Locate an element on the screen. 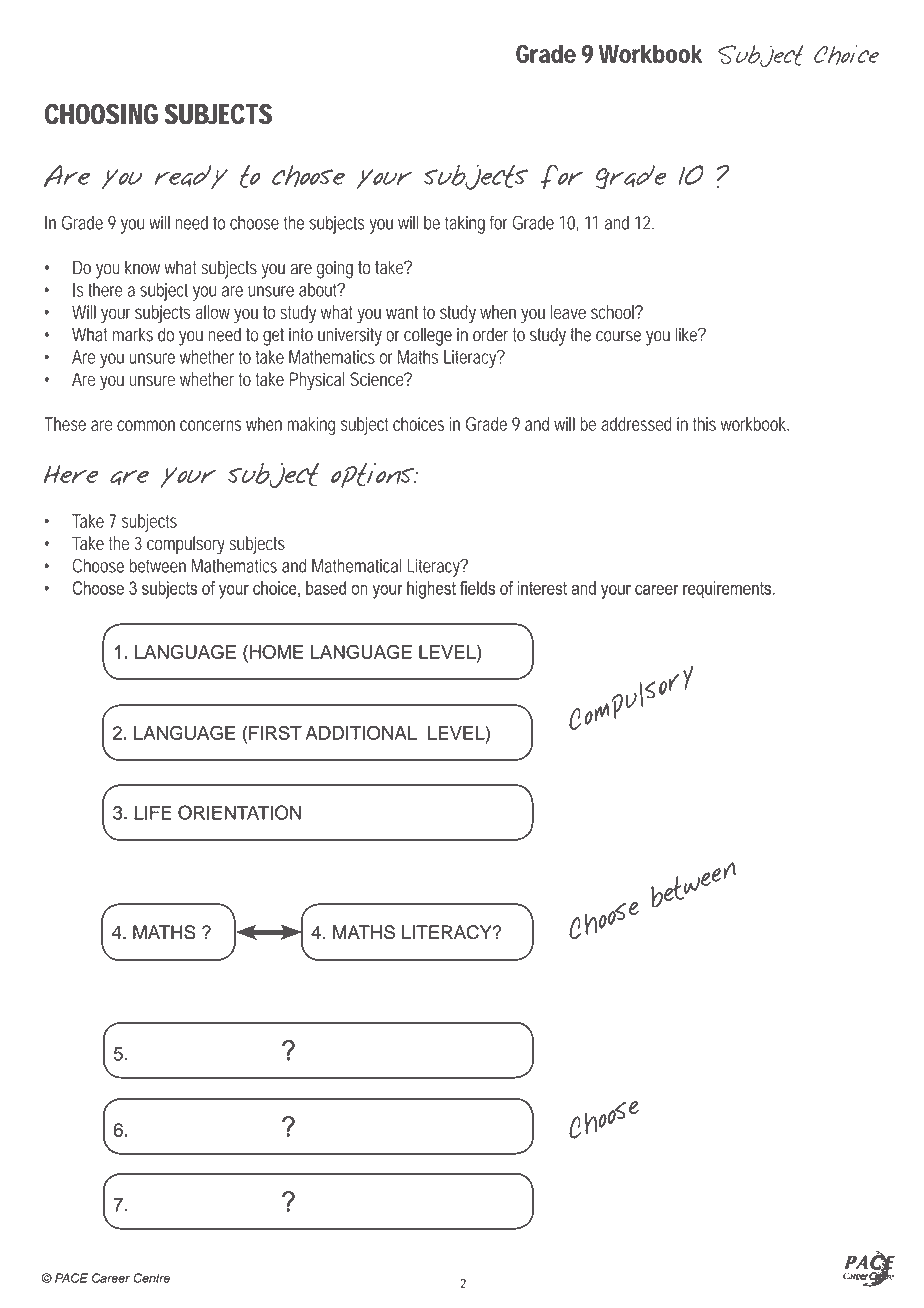 The image size is (924, 1308). school is located at coordinates (614, 312).
